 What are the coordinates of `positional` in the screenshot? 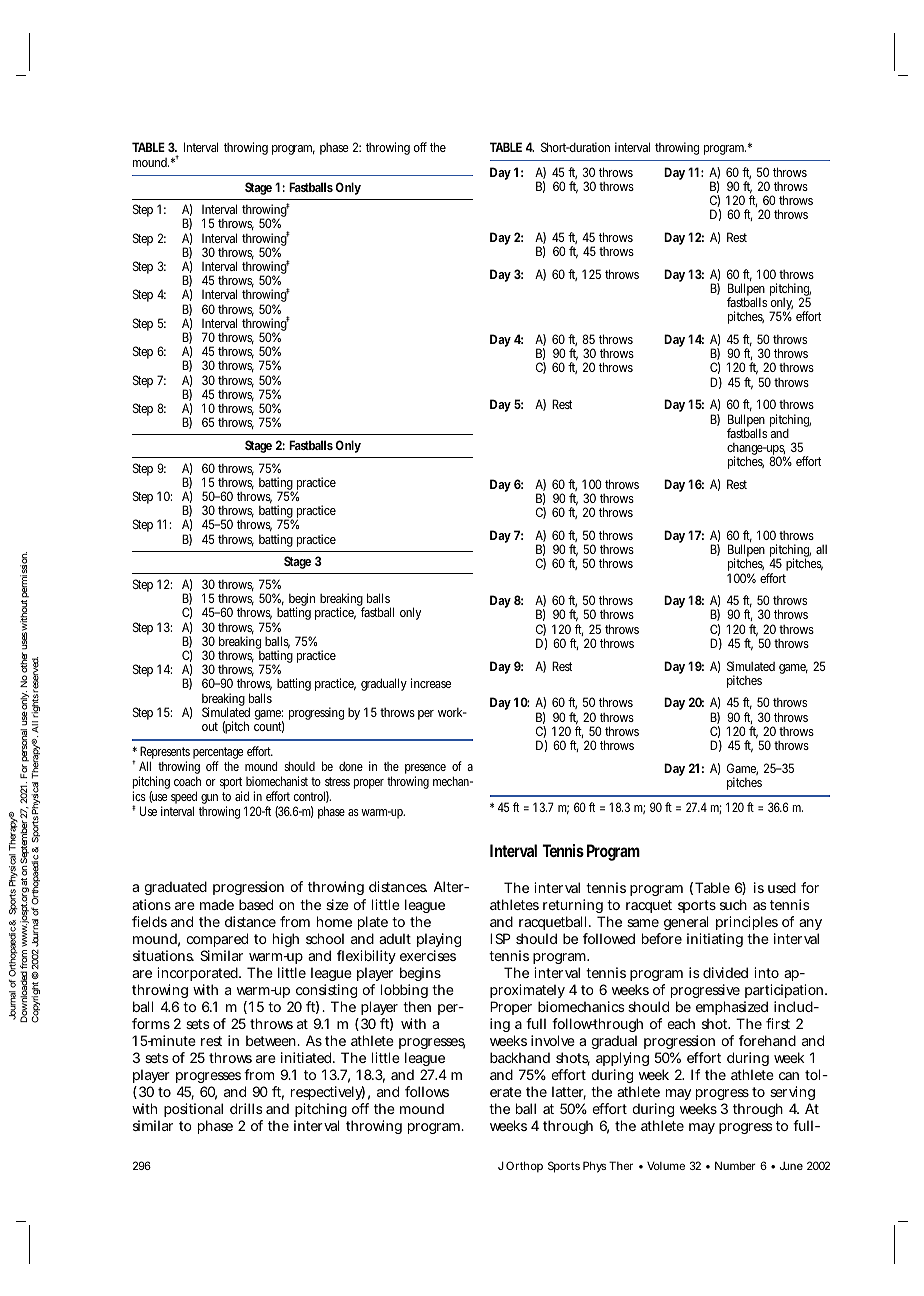 It's located at (193, 1112).
